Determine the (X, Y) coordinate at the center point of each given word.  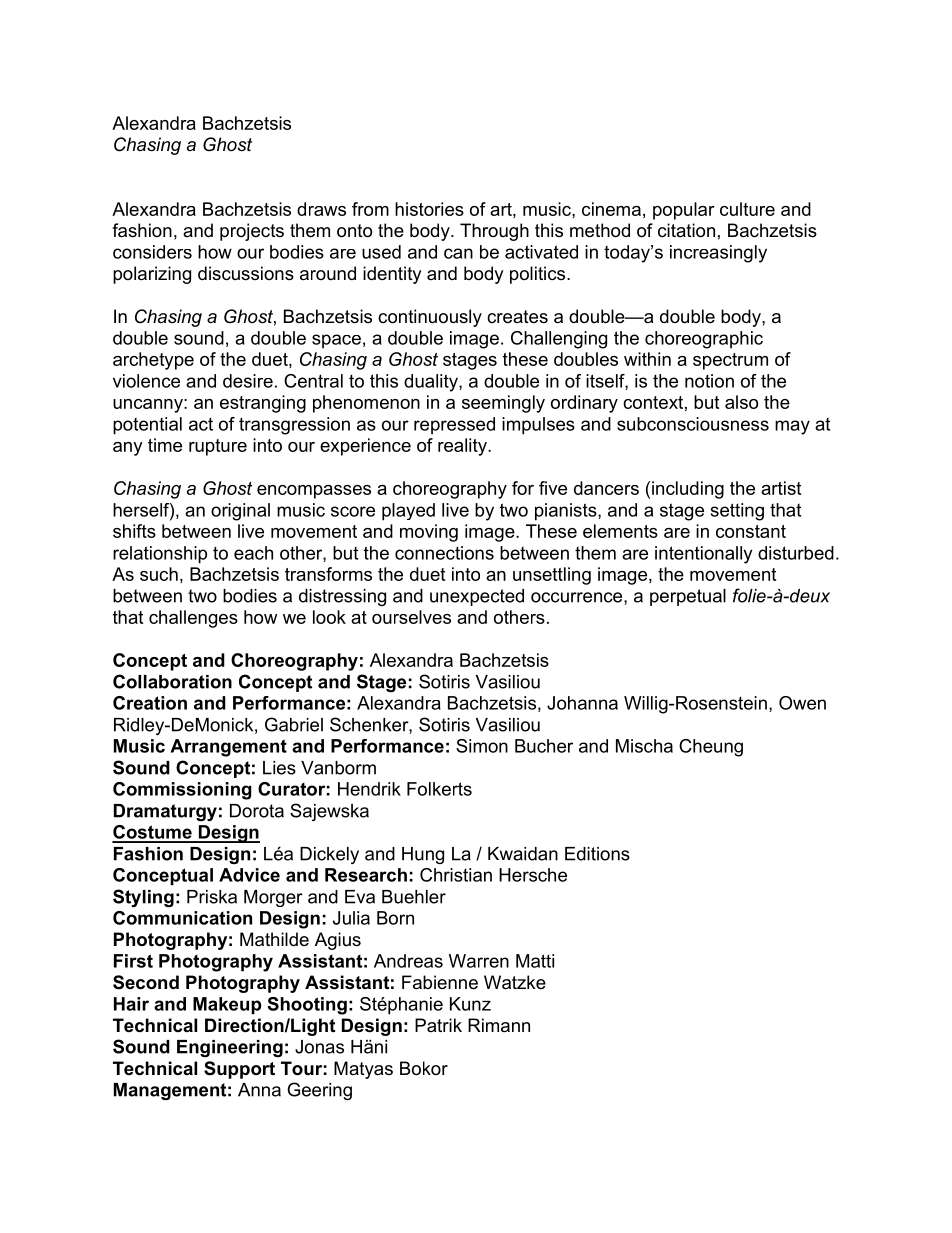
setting (737, 512)
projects (252, 232)
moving (429, 533)
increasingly (718, 254)
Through (494, 232)
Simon (482, 746)
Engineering (230, 1048)
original (240, 512)
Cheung (711, 748)
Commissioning (182, 791)
